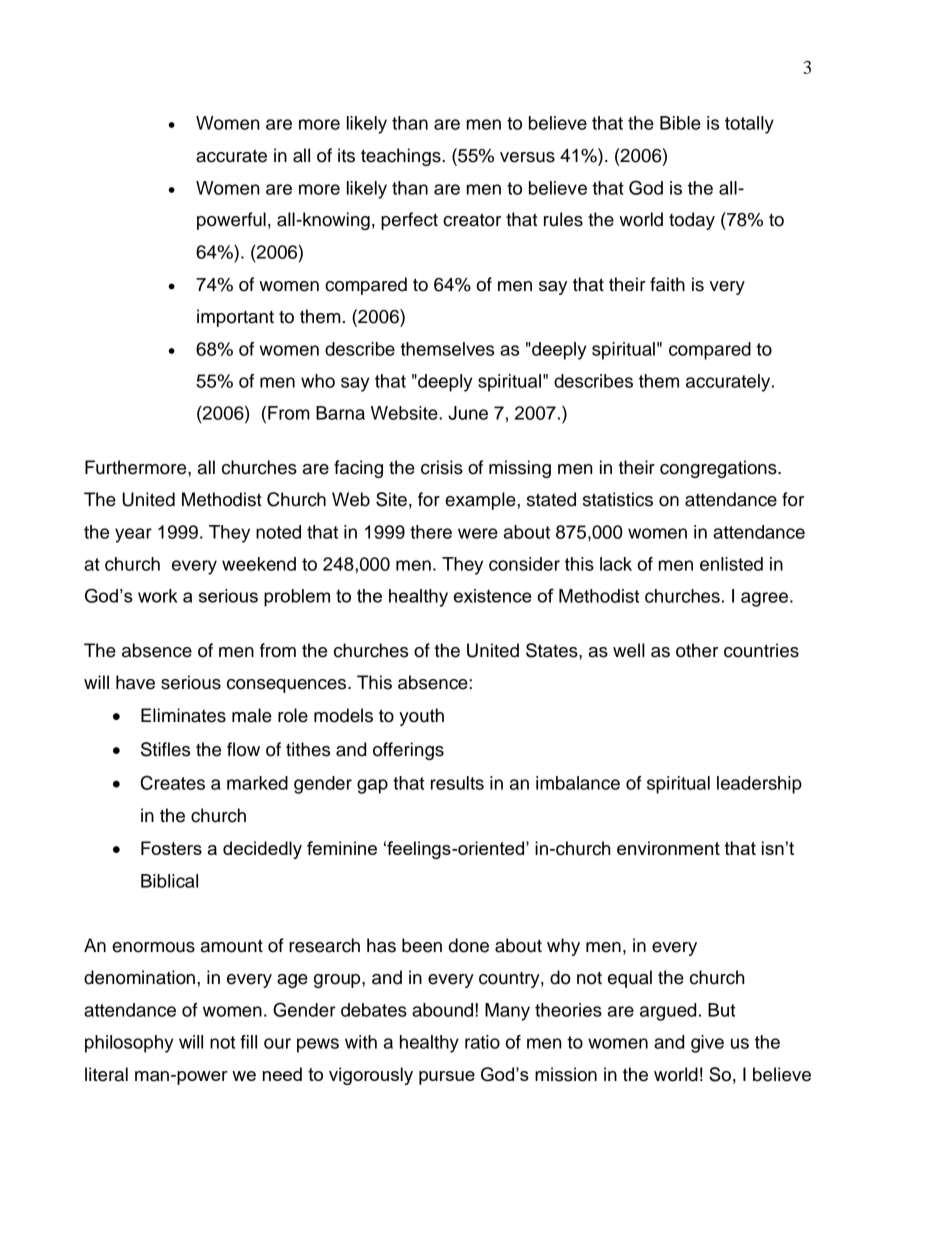  What do you see at coordinates (133, 535) in the screenshot?
I see `year` at bounding box center [133, 535].
